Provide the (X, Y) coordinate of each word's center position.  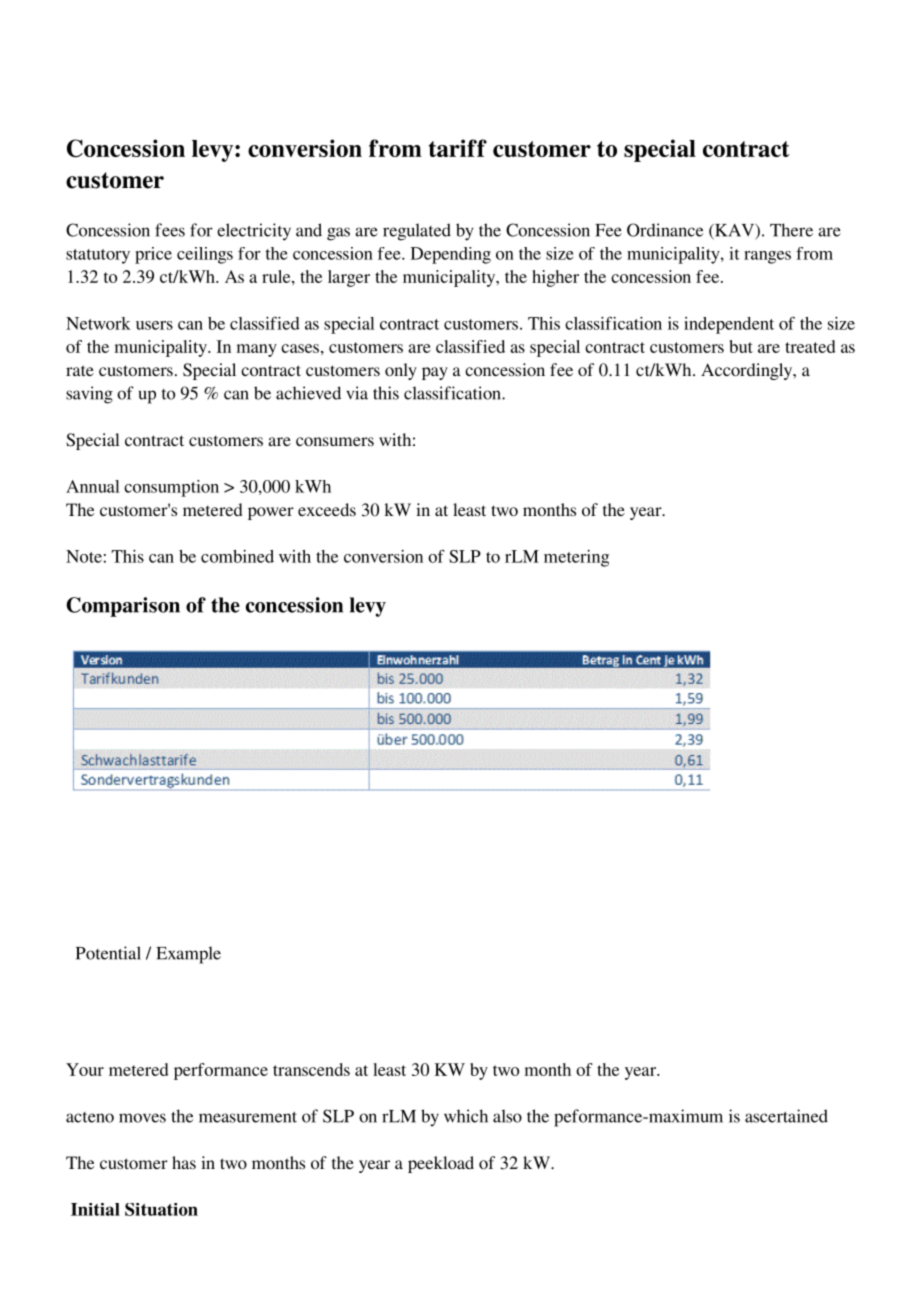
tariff (458, 148)
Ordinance (665, 230)
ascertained (786, 1116)
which (466, 1116)
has (184, 1162)
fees (170, 230)
